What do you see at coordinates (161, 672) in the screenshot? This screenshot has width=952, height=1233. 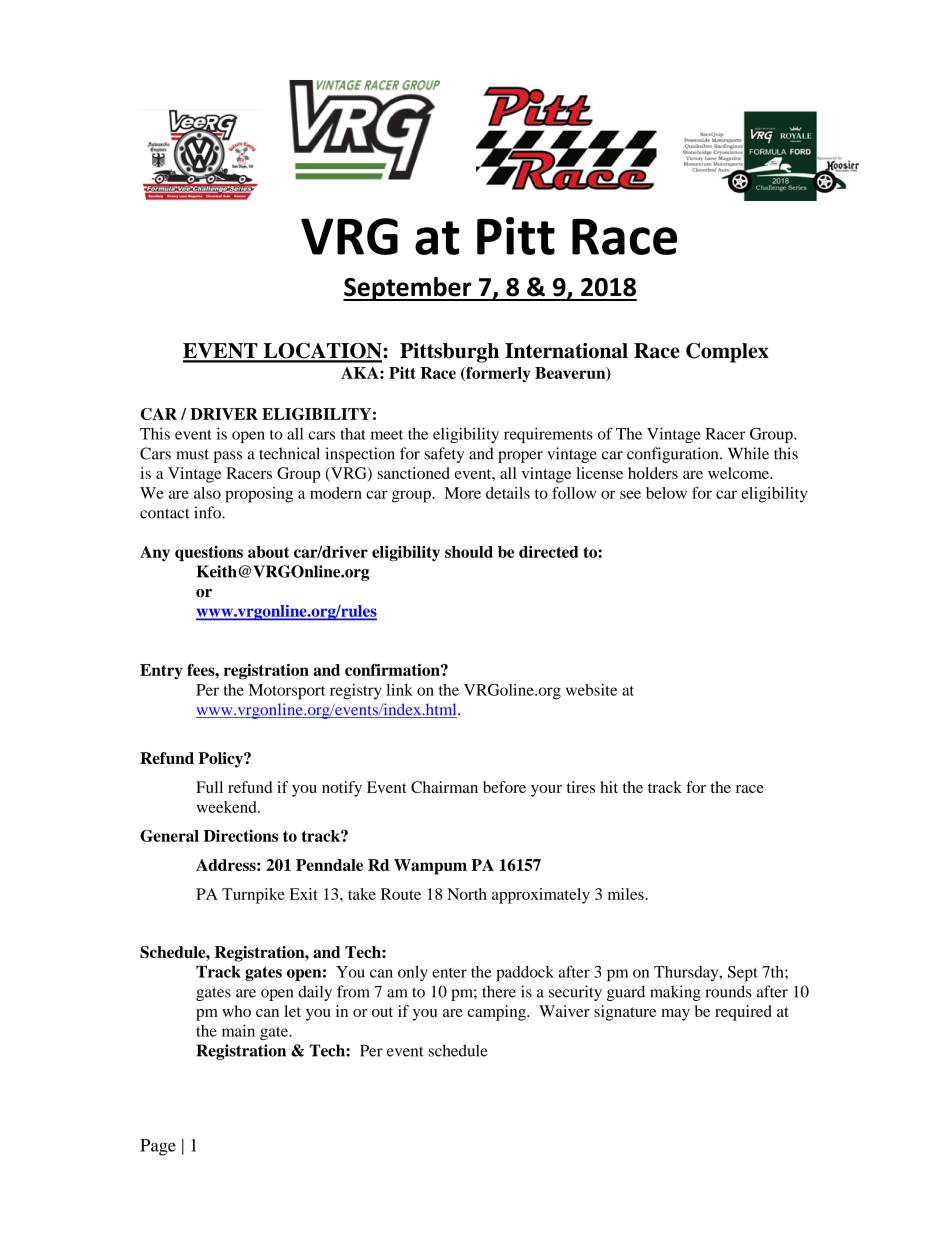 I see `Entry` at bounding box center [161, 672].
